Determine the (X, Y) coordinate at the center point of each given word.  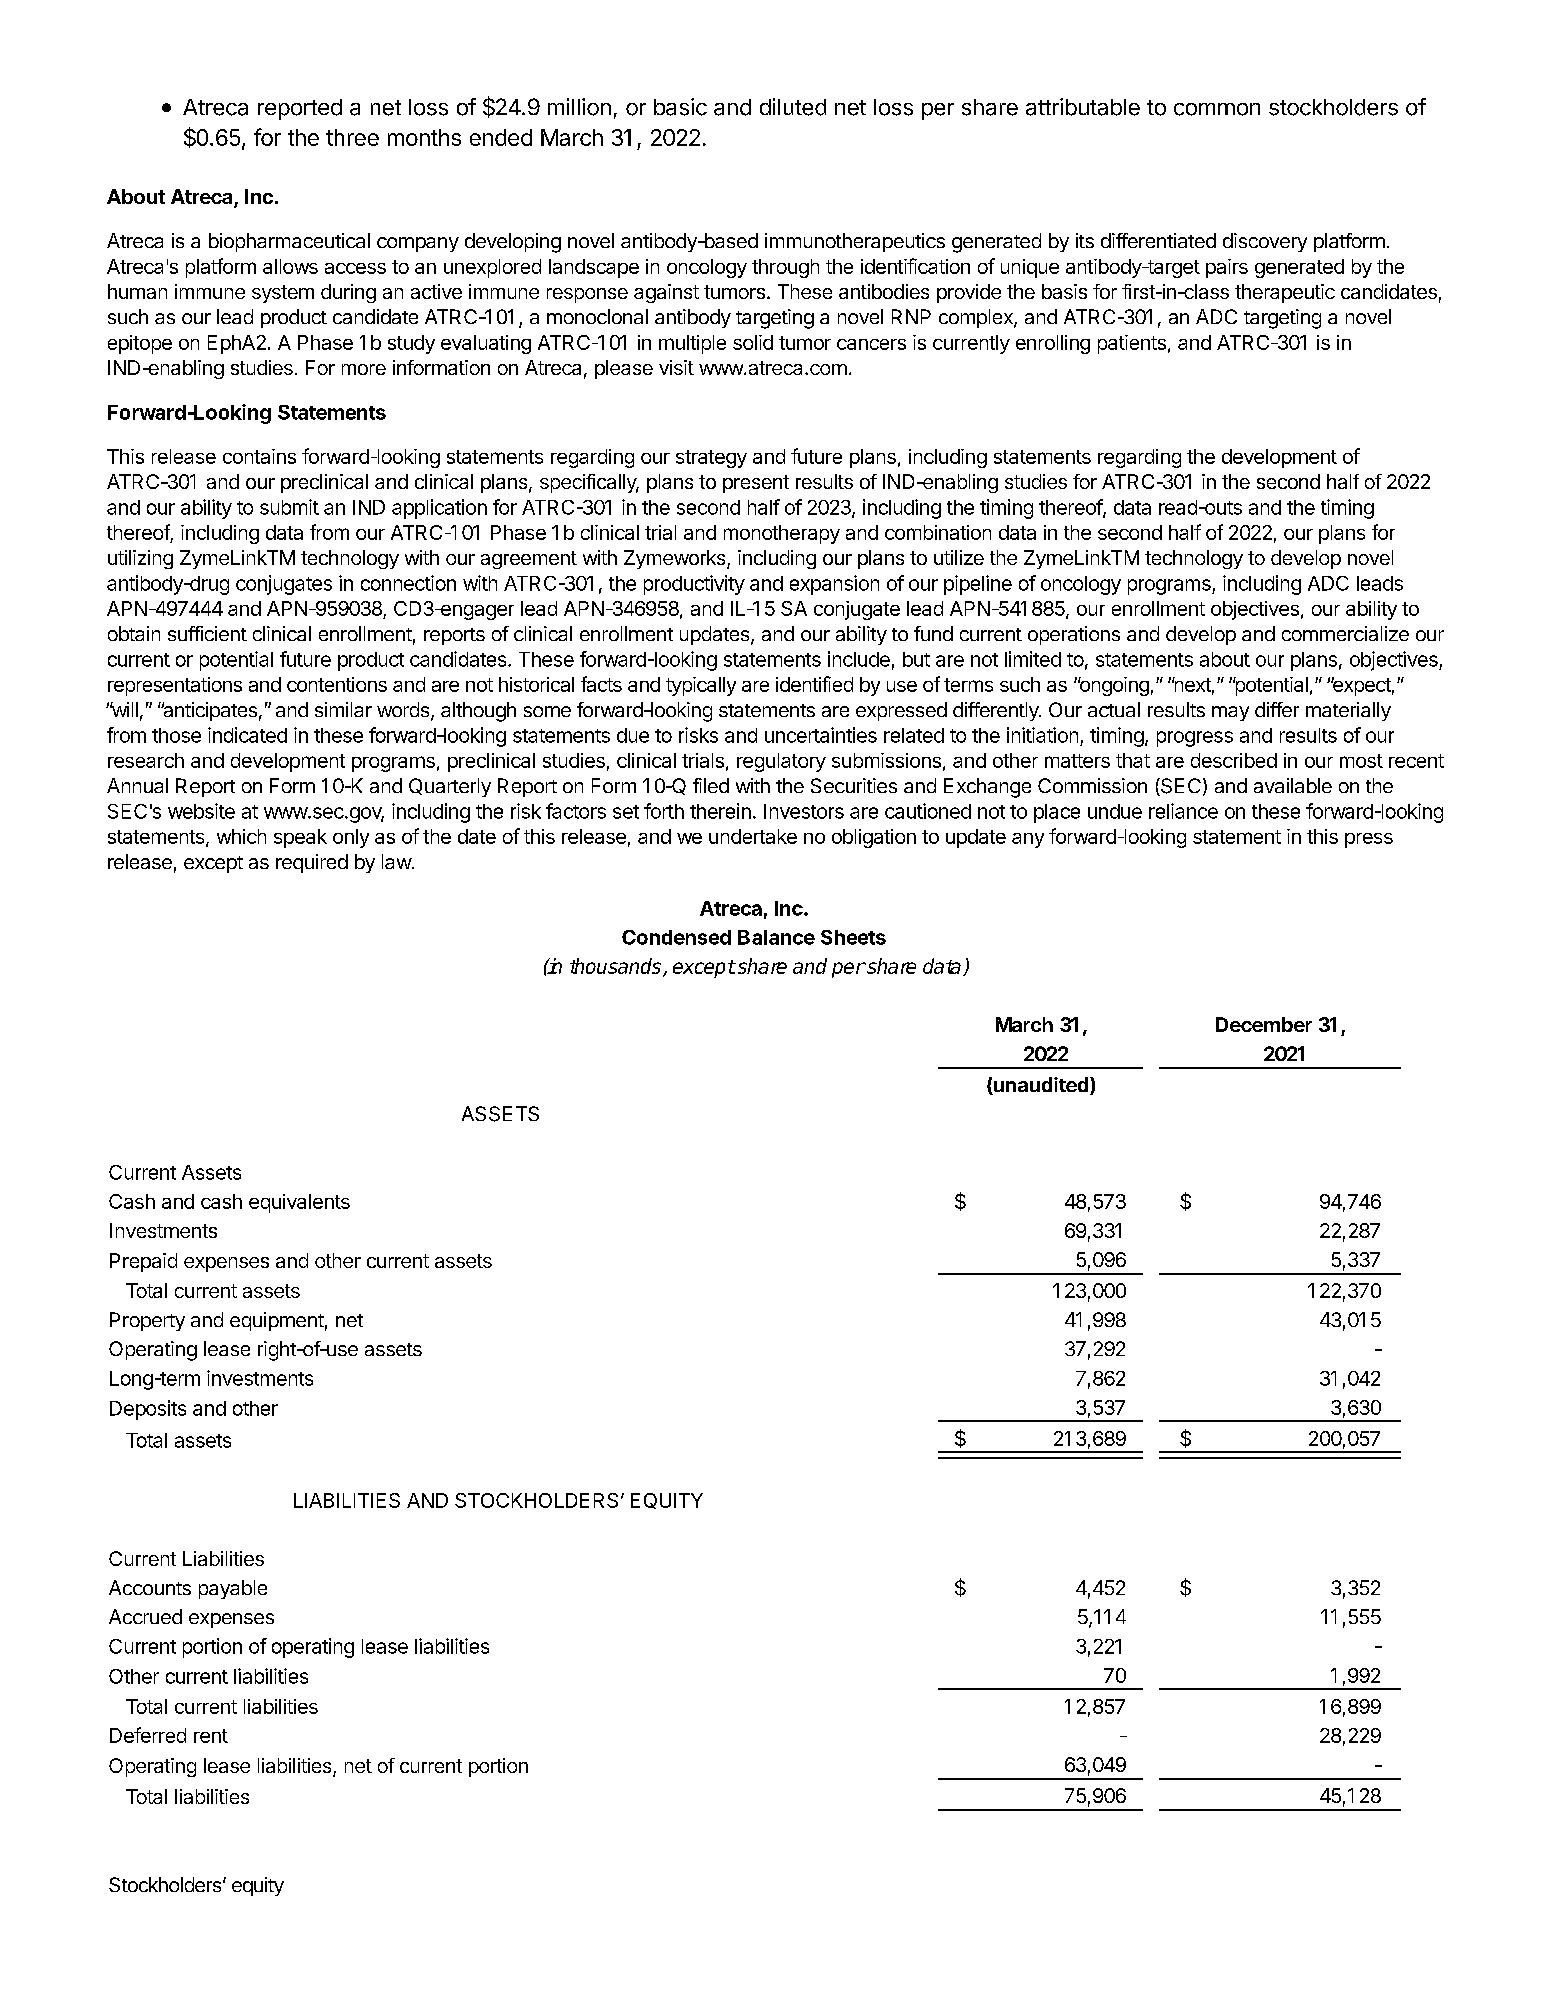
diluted (793, 107)
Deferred (148, 1735)
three (352, 137)
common (1217, 109)
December (1264, 1024)
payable (233, 1589)
